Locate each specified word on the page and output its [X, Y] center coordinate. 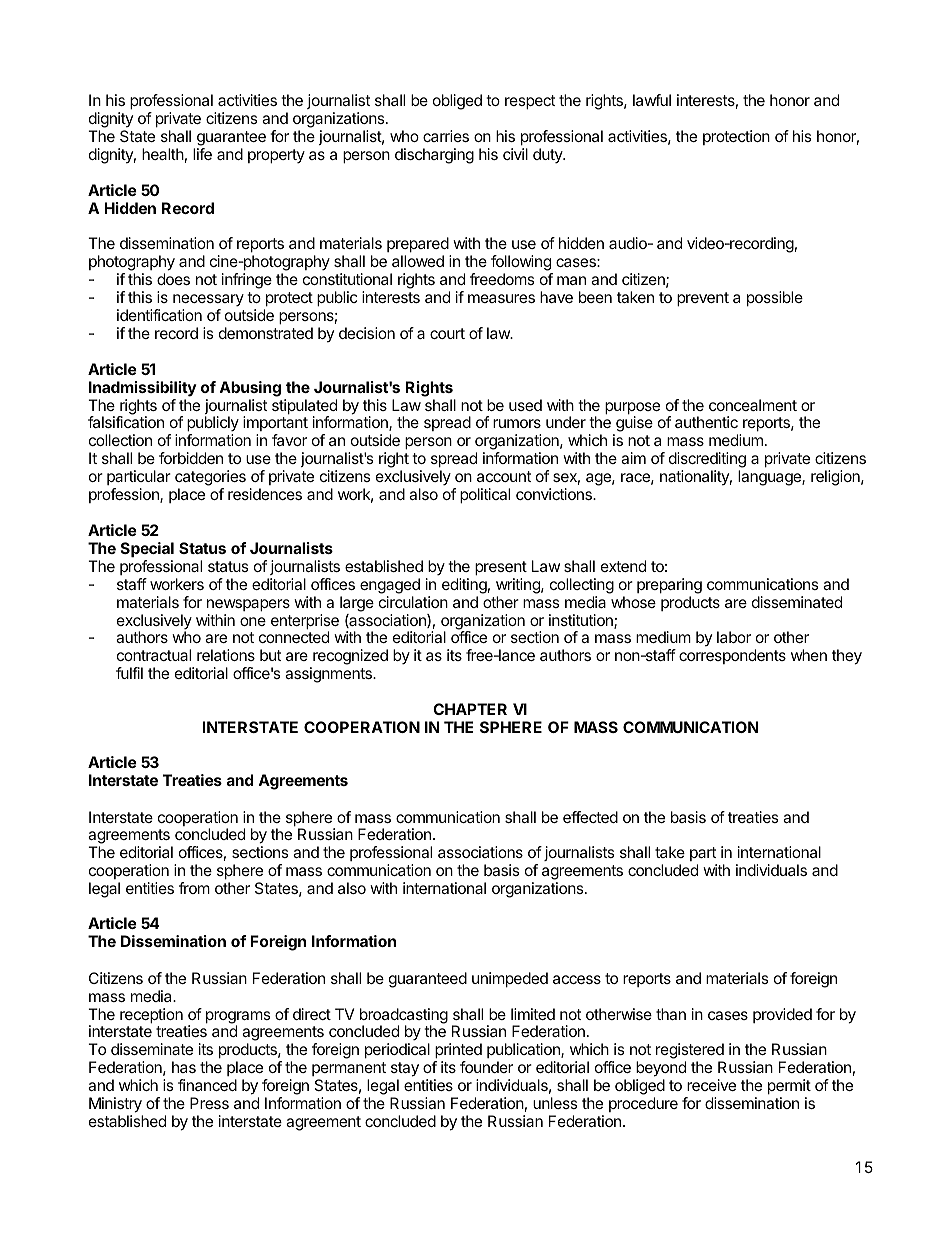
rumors [517, 423]
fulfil [129, 673]
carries [446, 136]
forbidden [191, 458]
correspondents [732, 656]
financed [207, 1085]
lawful [652, 100]
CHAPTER [470, 709]
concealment [753, 405]
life [202, 154]
